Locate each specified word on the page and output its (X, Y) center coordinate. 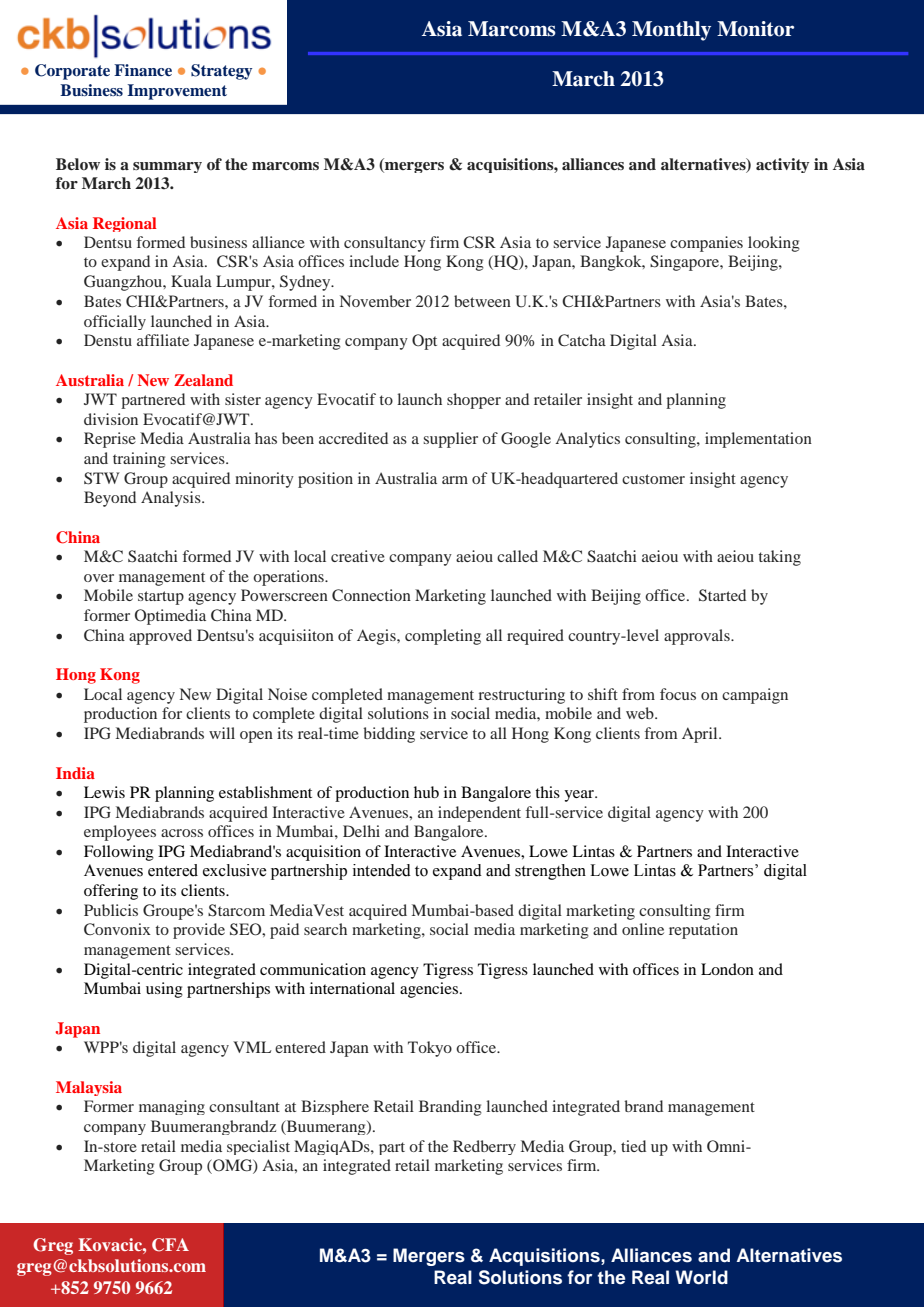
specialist (258, 1147)
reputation (703, 931)
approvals (698, 637)
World (701, 1277)
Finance (143, 70)
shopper (474, 401)
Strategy (221, 72)
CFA (170, 1245)
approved (160, 637)
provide (199, 931)
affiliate (163, 340)
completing (443, 637)
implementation (758, 440)
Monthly (671, 31)
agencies (430, 990)
